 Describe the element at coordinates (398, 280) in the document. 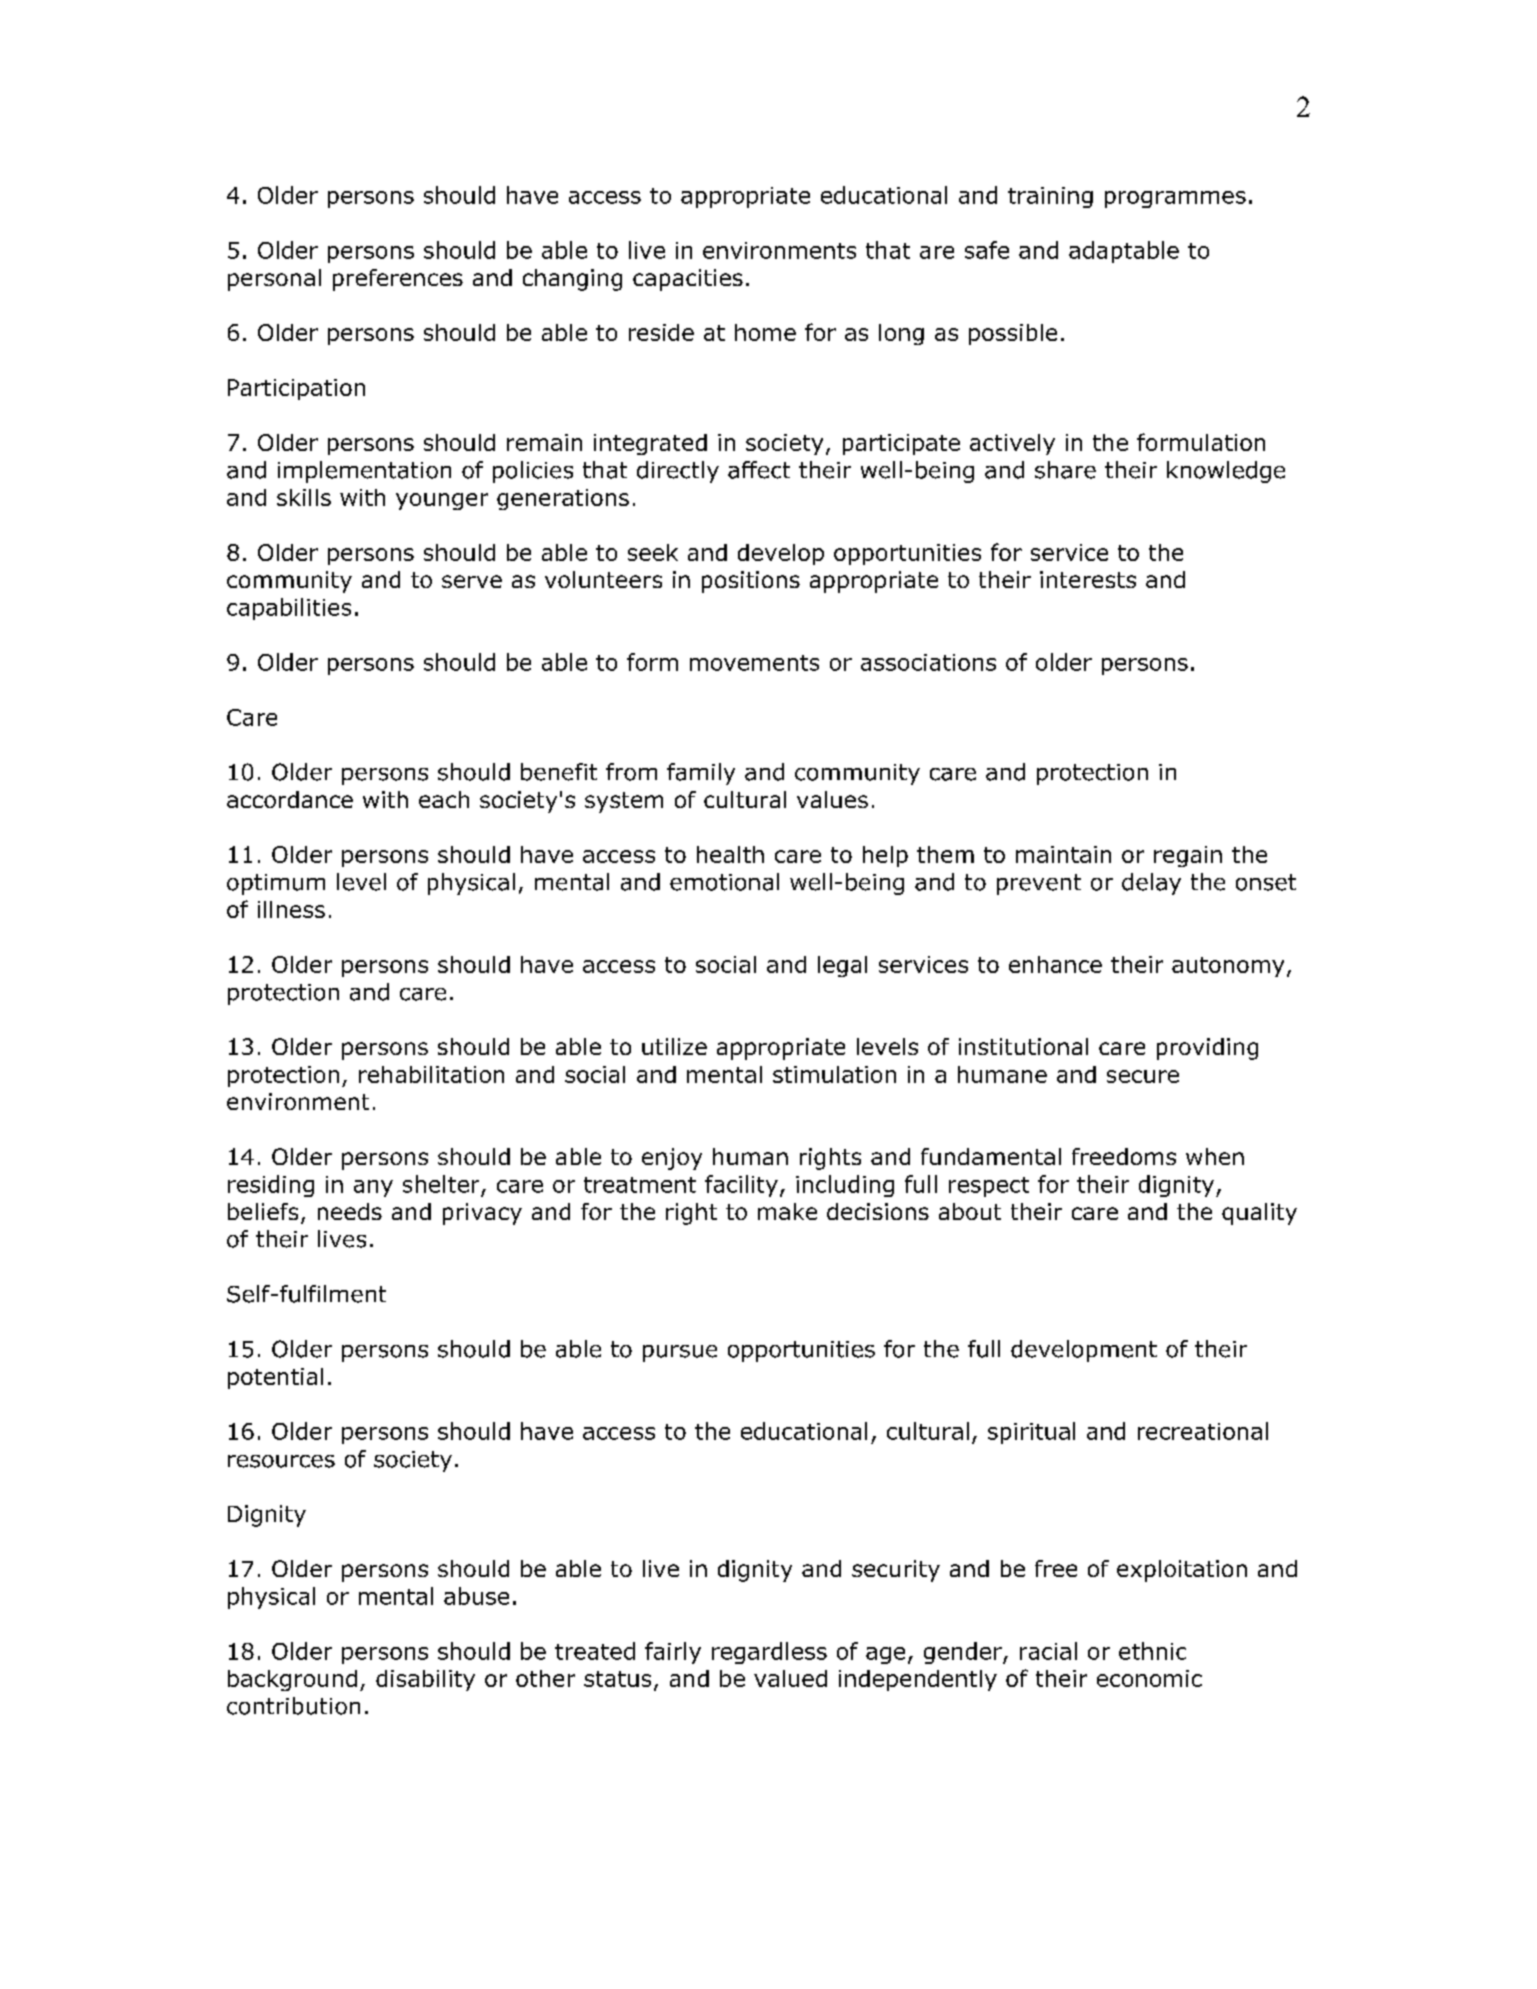

I see `preferences` at that location.
